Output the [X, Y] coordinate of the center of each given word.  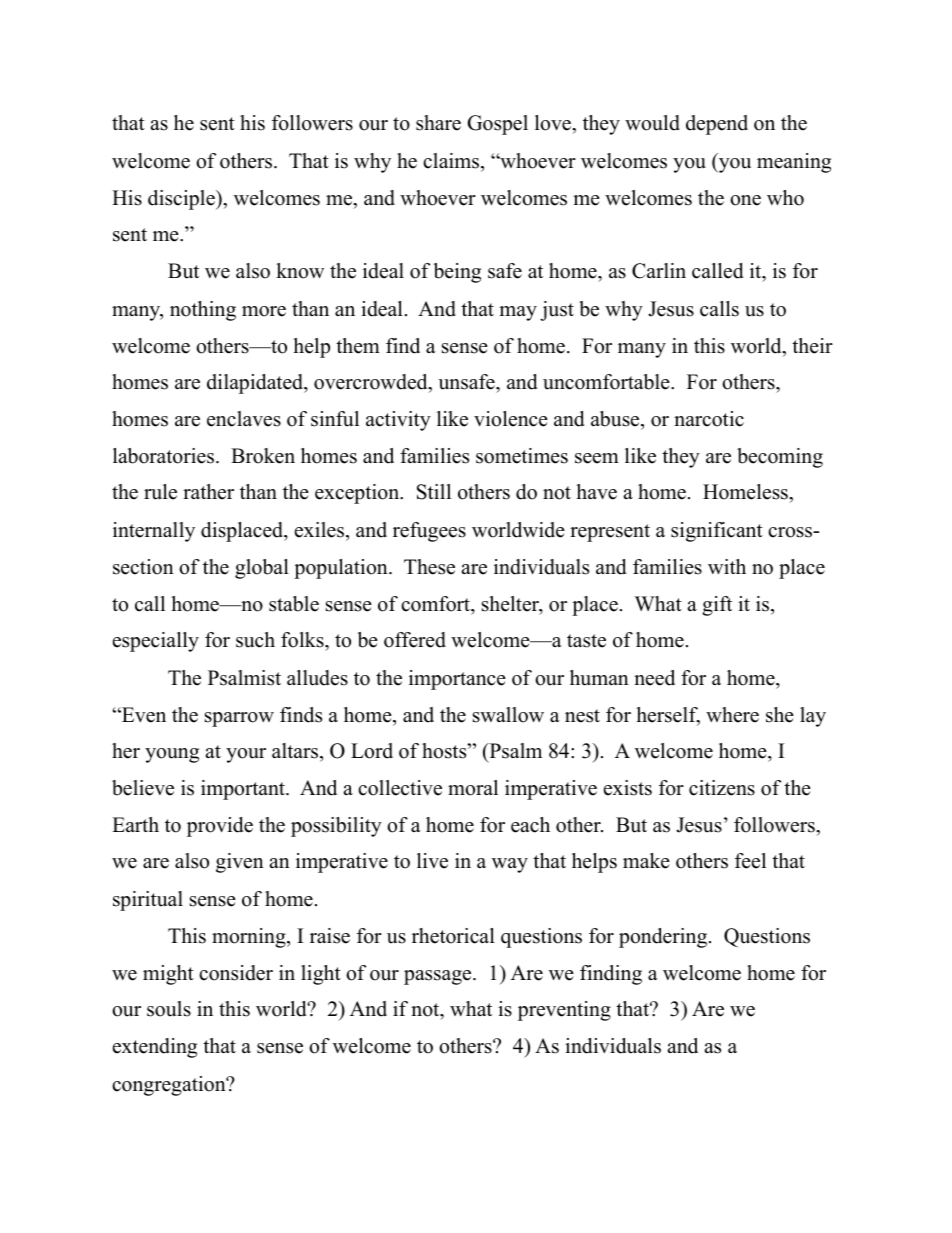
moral [473, 788]
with [727, 566]
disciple [182, 200]
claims [452, 161]
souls [169, 1009]
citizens [722, 788]
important [244, 790]
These [429, 567]
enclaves [244, 419]
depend [717, 125]
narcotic [709, 419]
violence [511, 419]
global [262, 569]
